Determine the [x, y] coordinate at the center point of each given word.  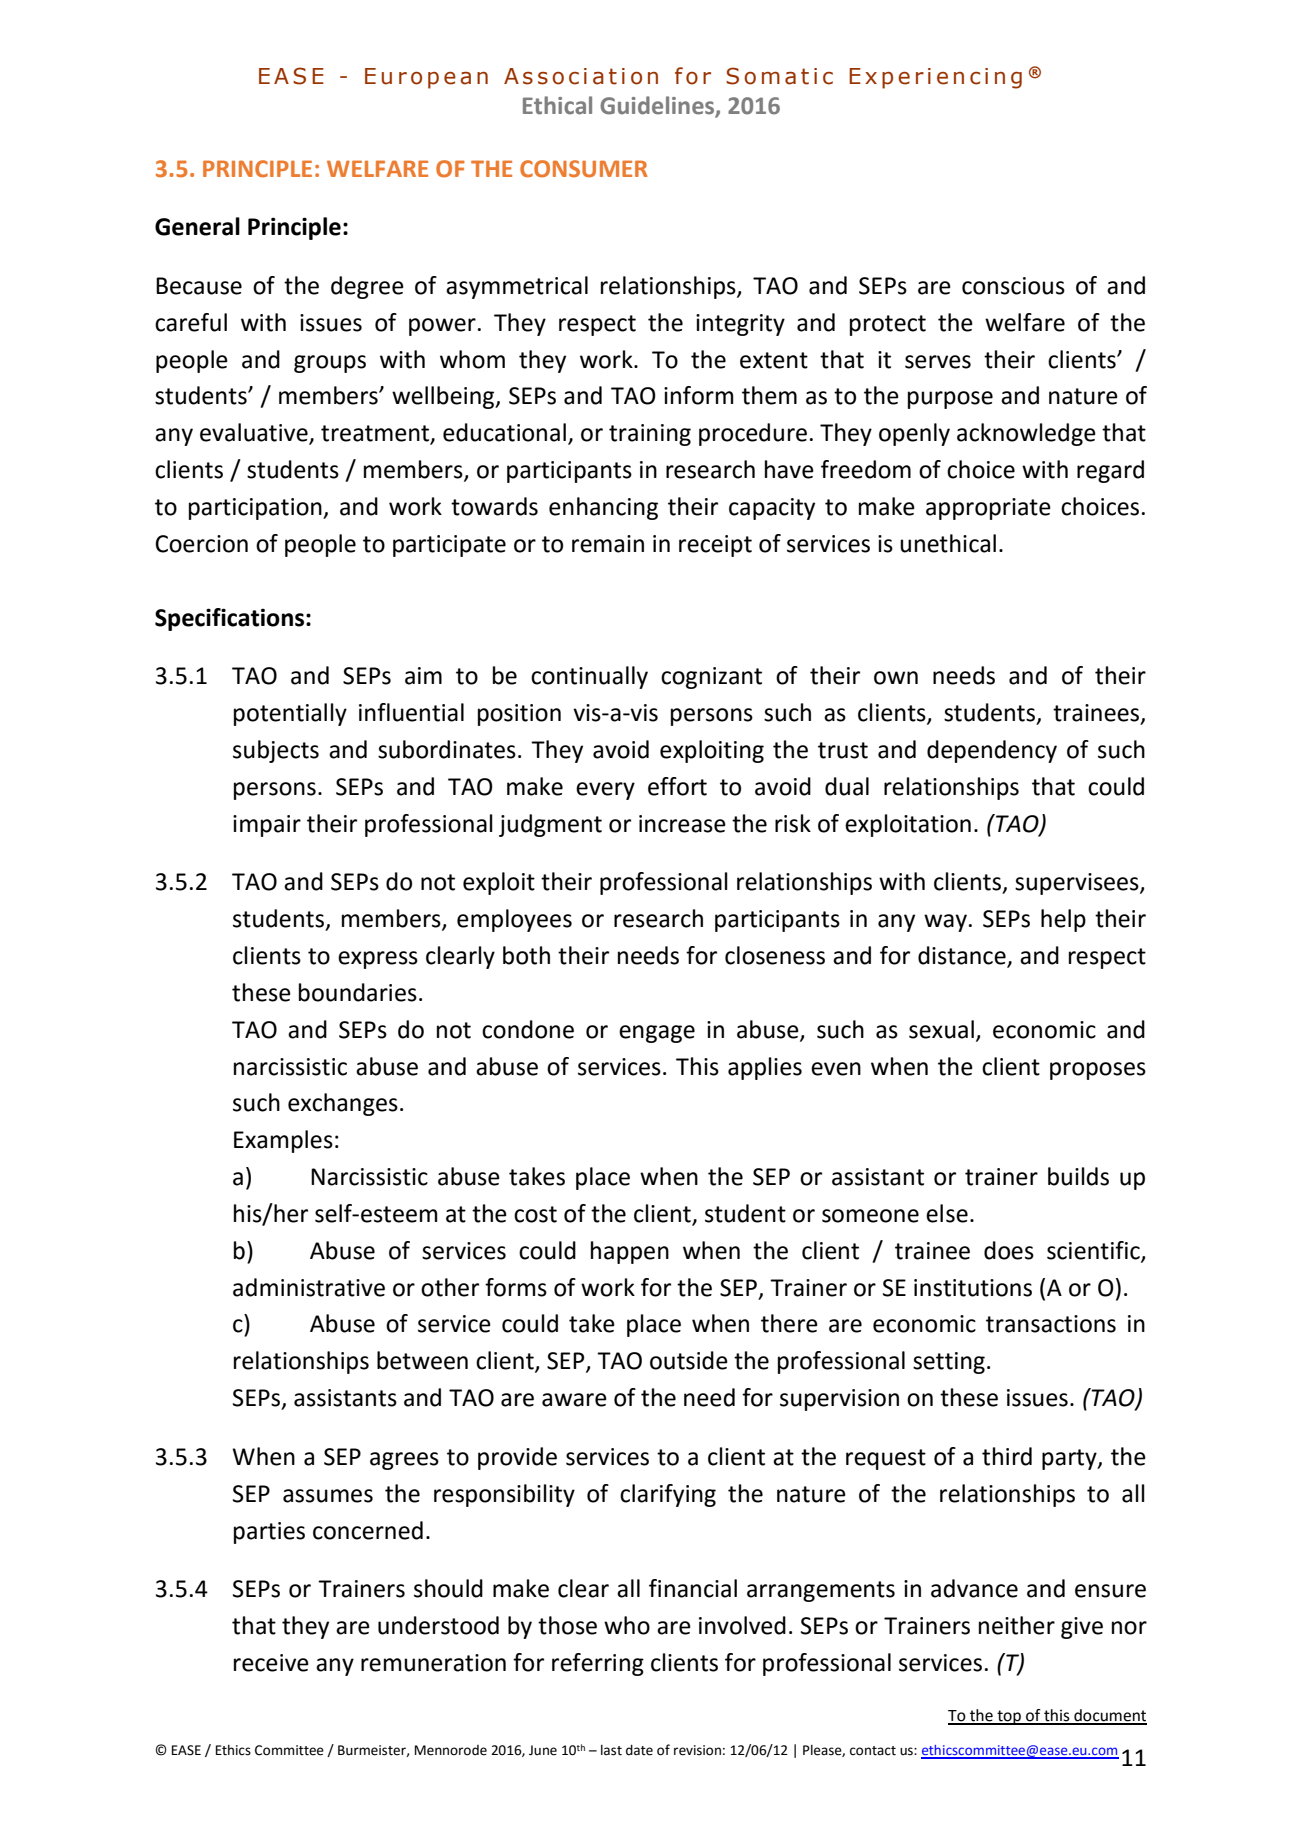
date [639, 1750]
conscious [1013, 286]
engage [657, 1034]
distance [963, 956]
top [1009, 1717]
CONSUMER [583, 169]
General [197, 226]
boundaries [358, 992]
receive [271, 1663]
